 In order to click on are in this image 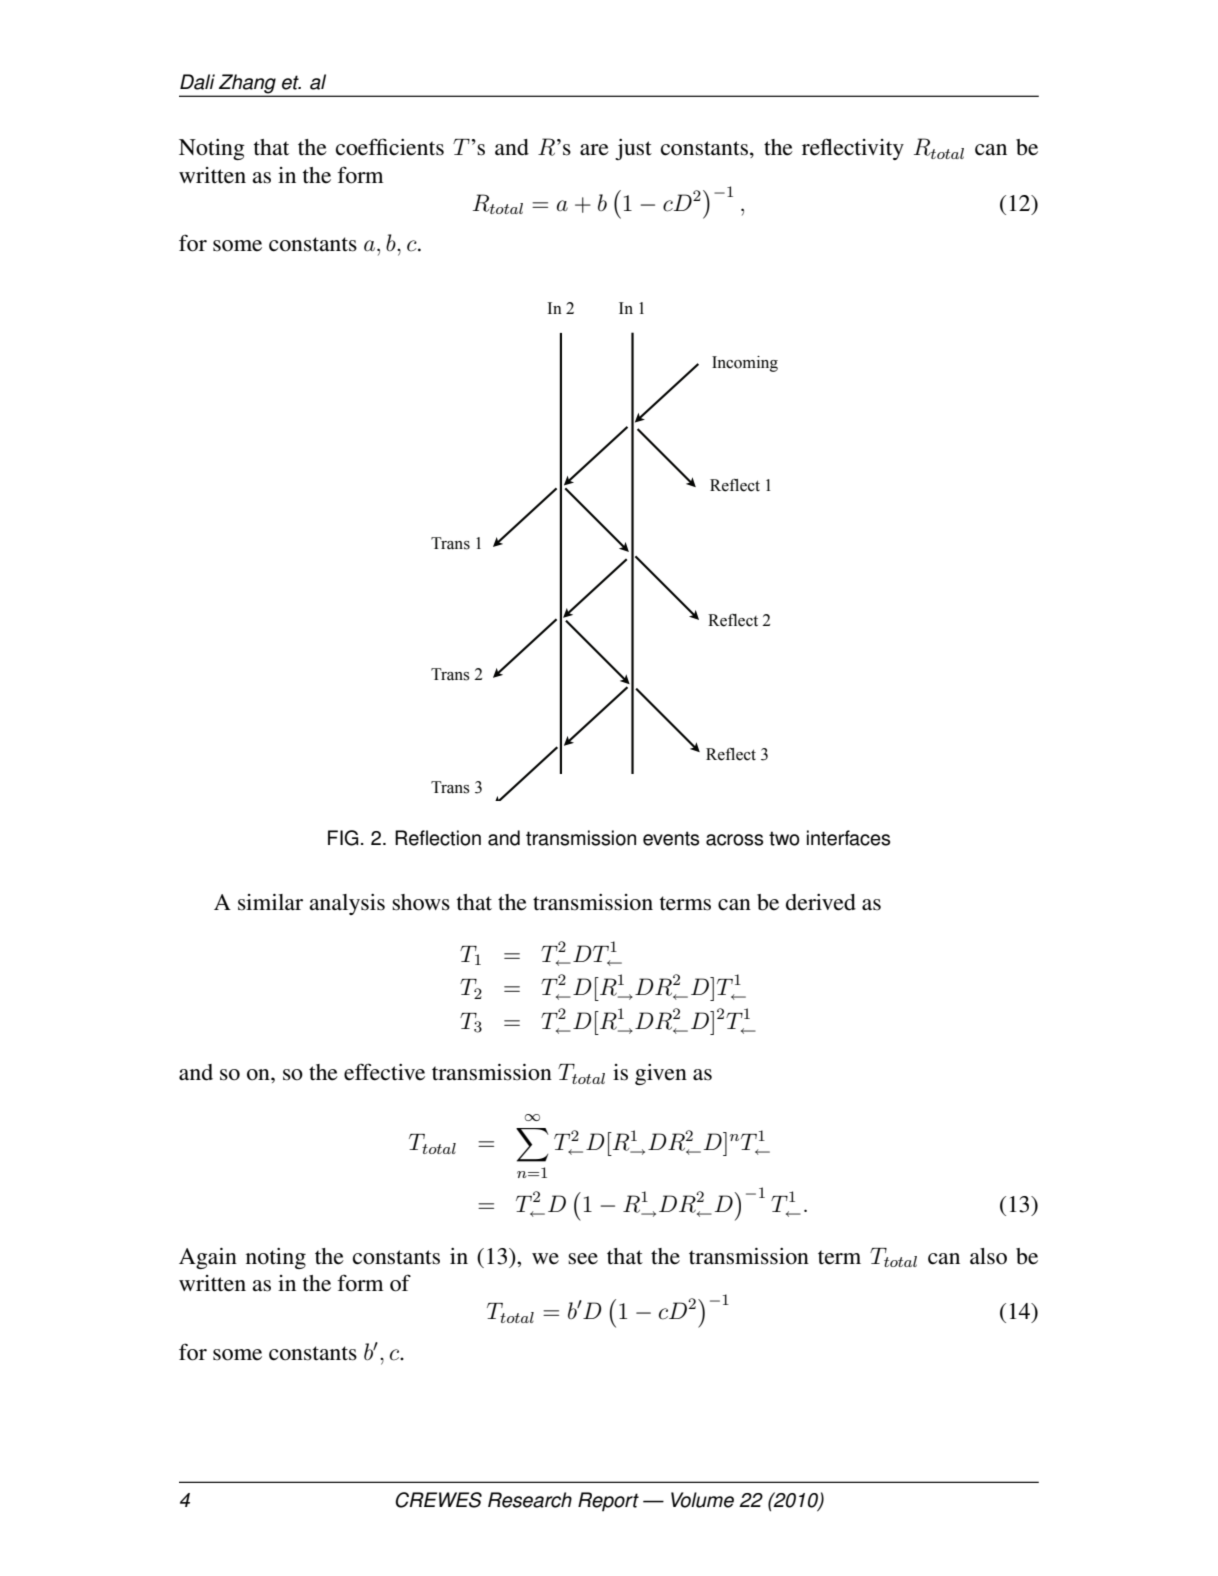, I will do `click(594, 150)`.
